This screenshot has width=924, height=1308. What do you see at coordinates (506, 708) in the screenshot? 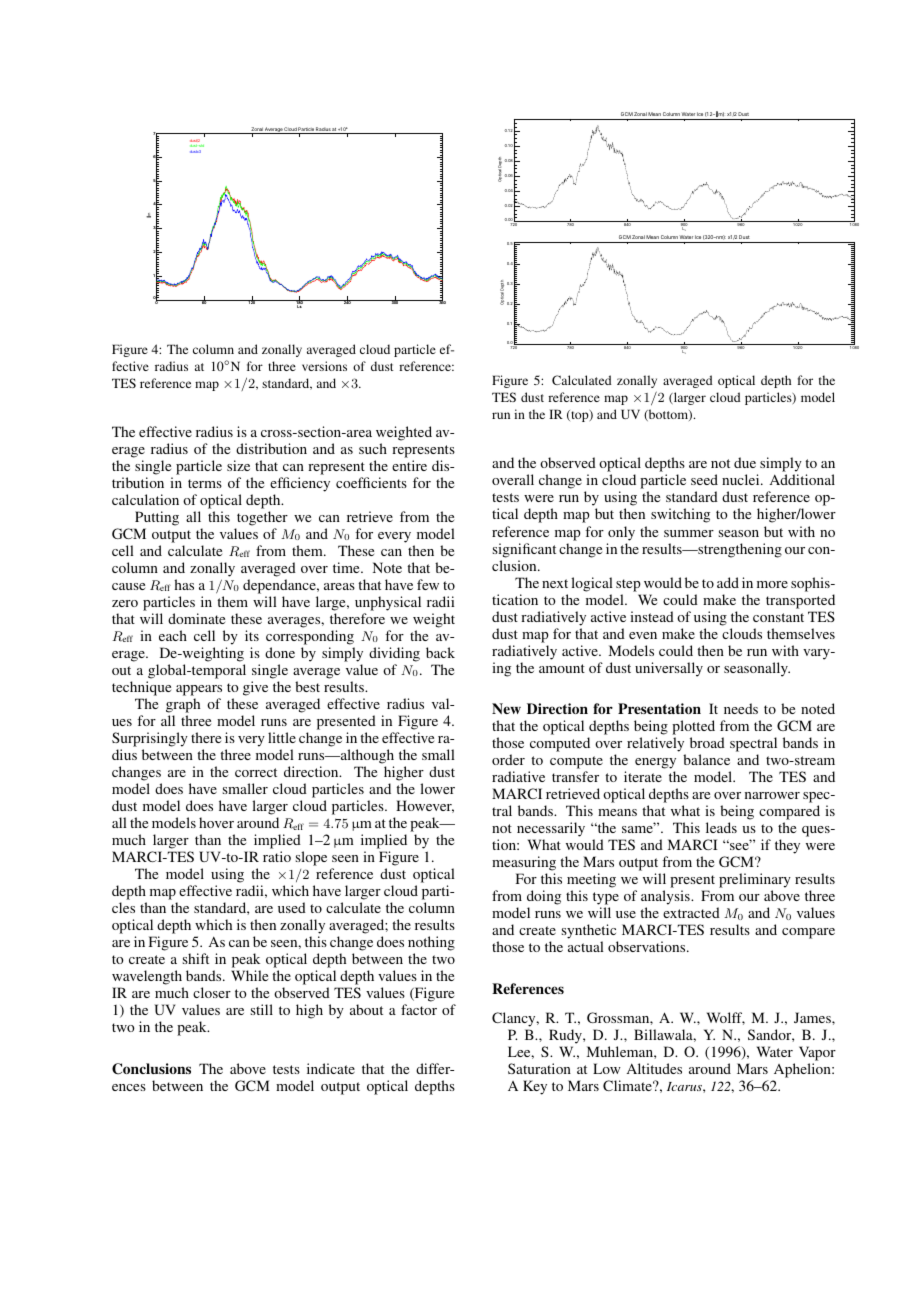
I see `New` at bounding box center [506, 708].
